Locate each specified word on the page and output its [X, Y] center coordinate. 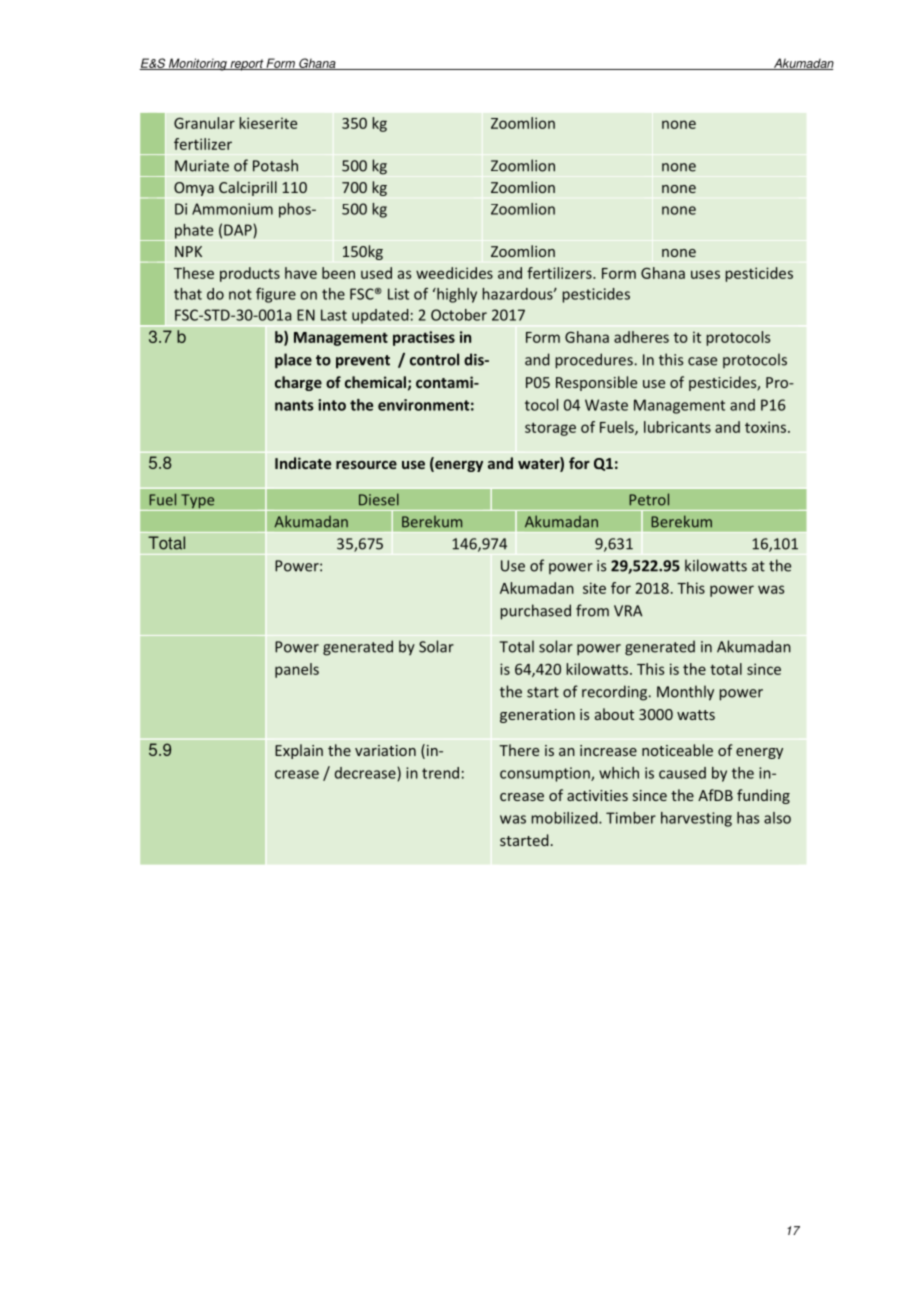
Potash [275, 165]
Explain [299, 751]
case [702, 361]
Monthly [685, 693]
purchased [535, 612]
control [434, 359]
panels [297, 670]
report [246, 65]
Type [198, 502]
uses [705, 274]
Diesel [379, 499]
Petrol [649, 499]
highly [456, 295]
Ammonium [232, 209]
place [293, 361]
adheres [641, 337]
